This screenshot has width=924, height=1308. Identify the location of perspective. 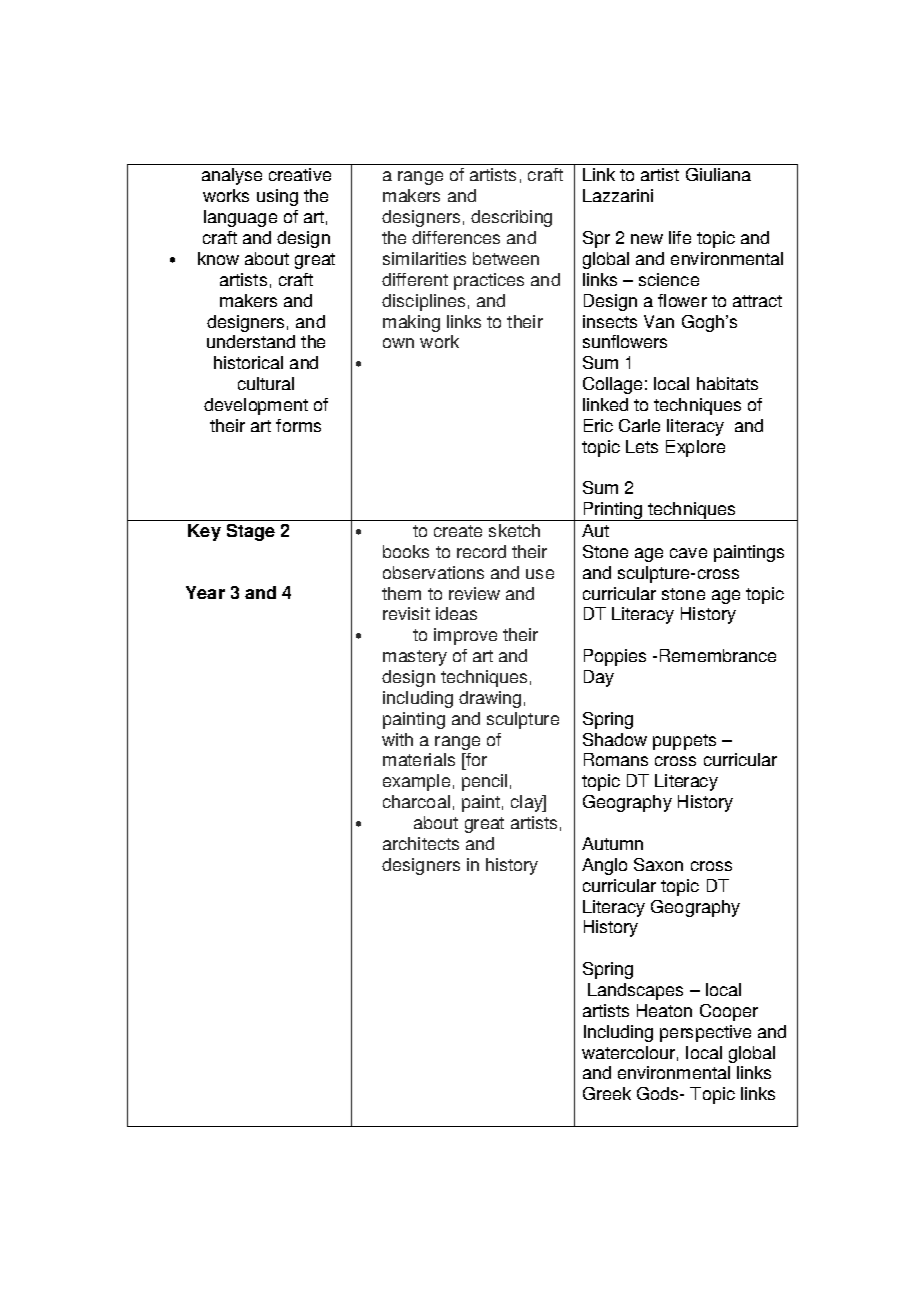
(705, 1033).
